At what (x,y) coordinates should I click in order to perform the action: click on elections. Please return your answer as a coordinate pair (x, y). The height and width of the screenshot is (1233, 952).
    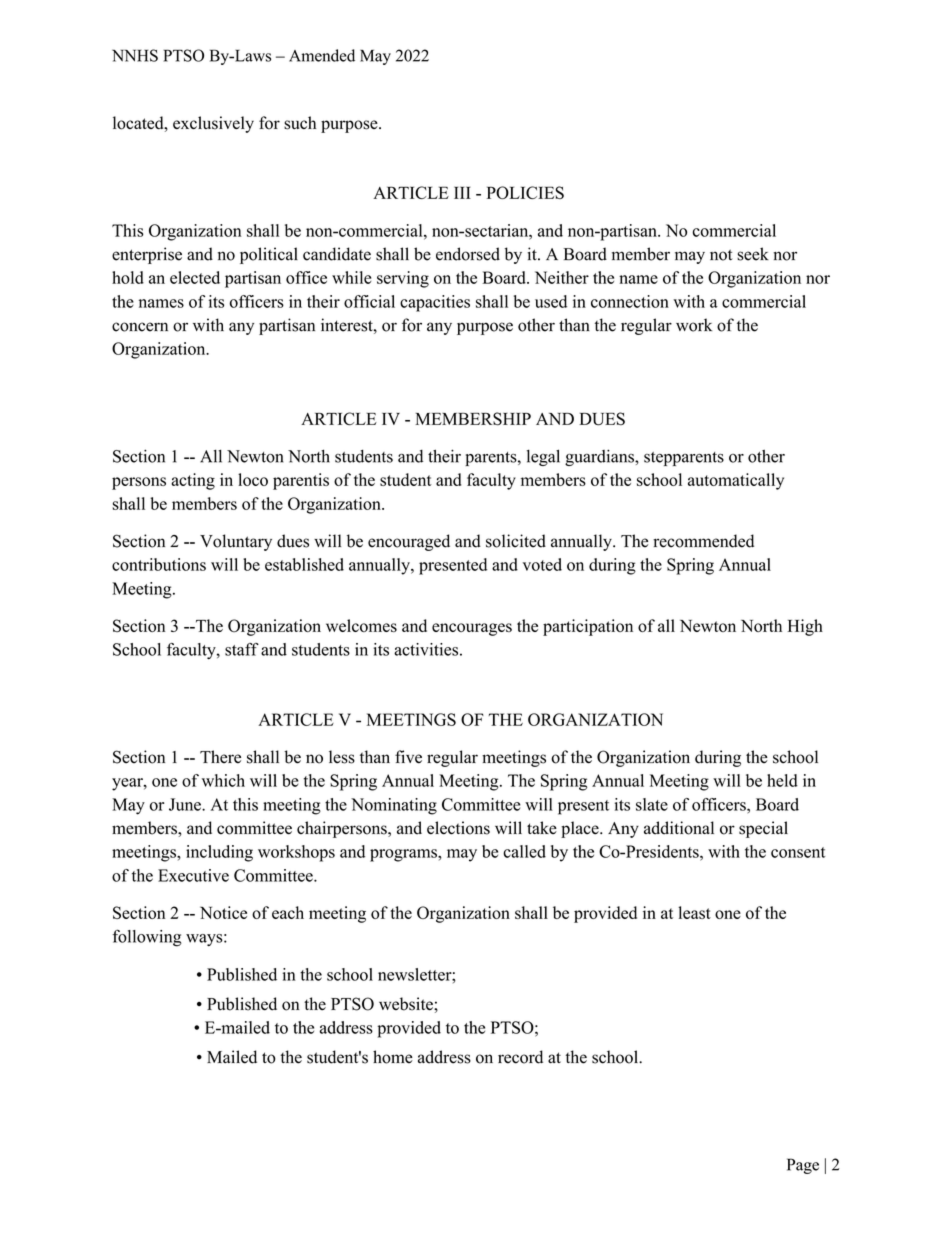
    Looking at the image, I should click on (458, 828).
